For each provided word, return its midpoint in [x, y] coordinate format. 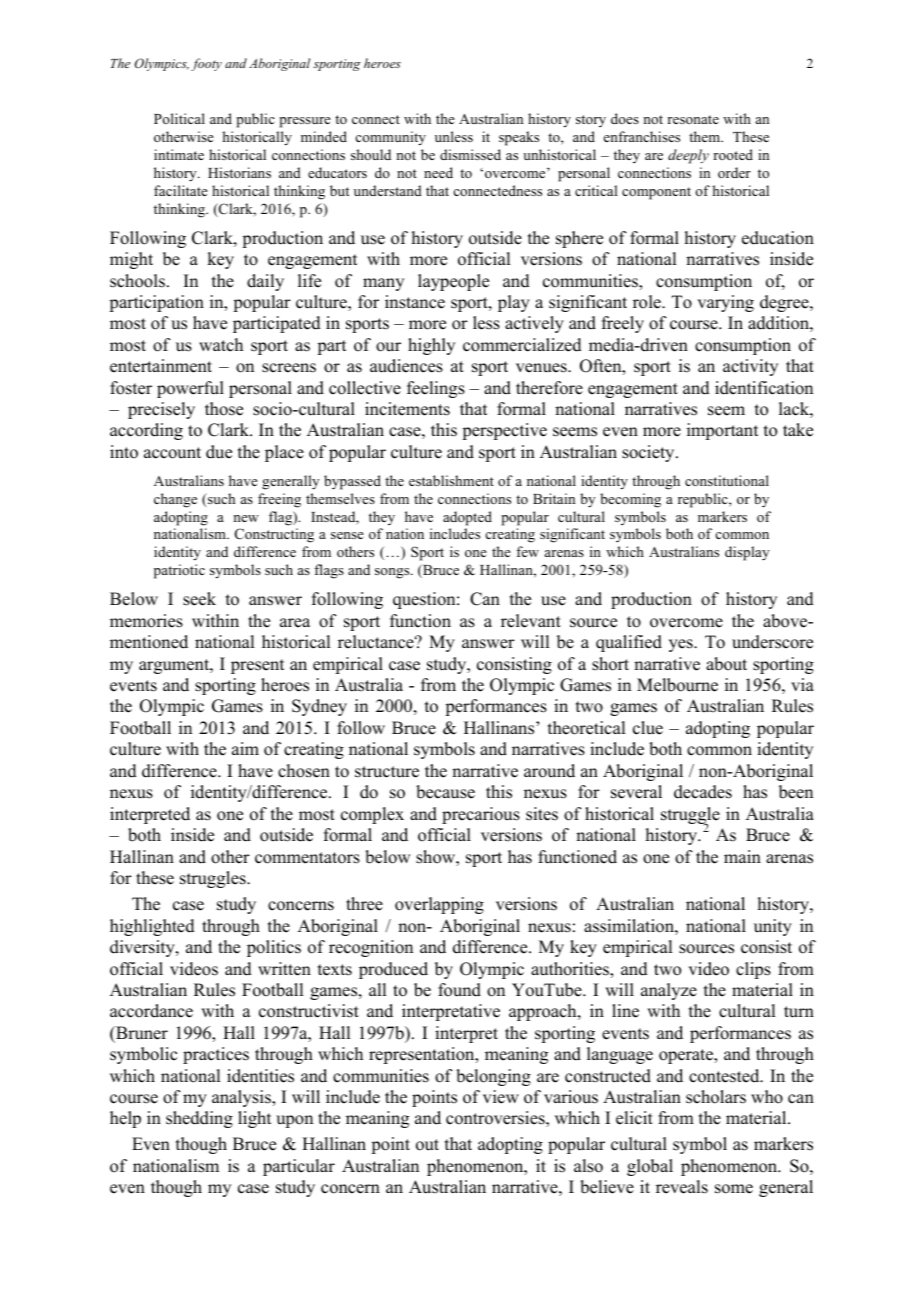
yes [682, 645]
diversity [143, 948]
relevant [531, 621]
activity [750, 367]
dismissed [470, 154]
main [742, 856]
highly [431, 346]
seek [199, 599]
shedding [199, 1119]
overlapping [439, 905]
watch [221, 345]
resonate [693, 119]
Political [179, 118]
